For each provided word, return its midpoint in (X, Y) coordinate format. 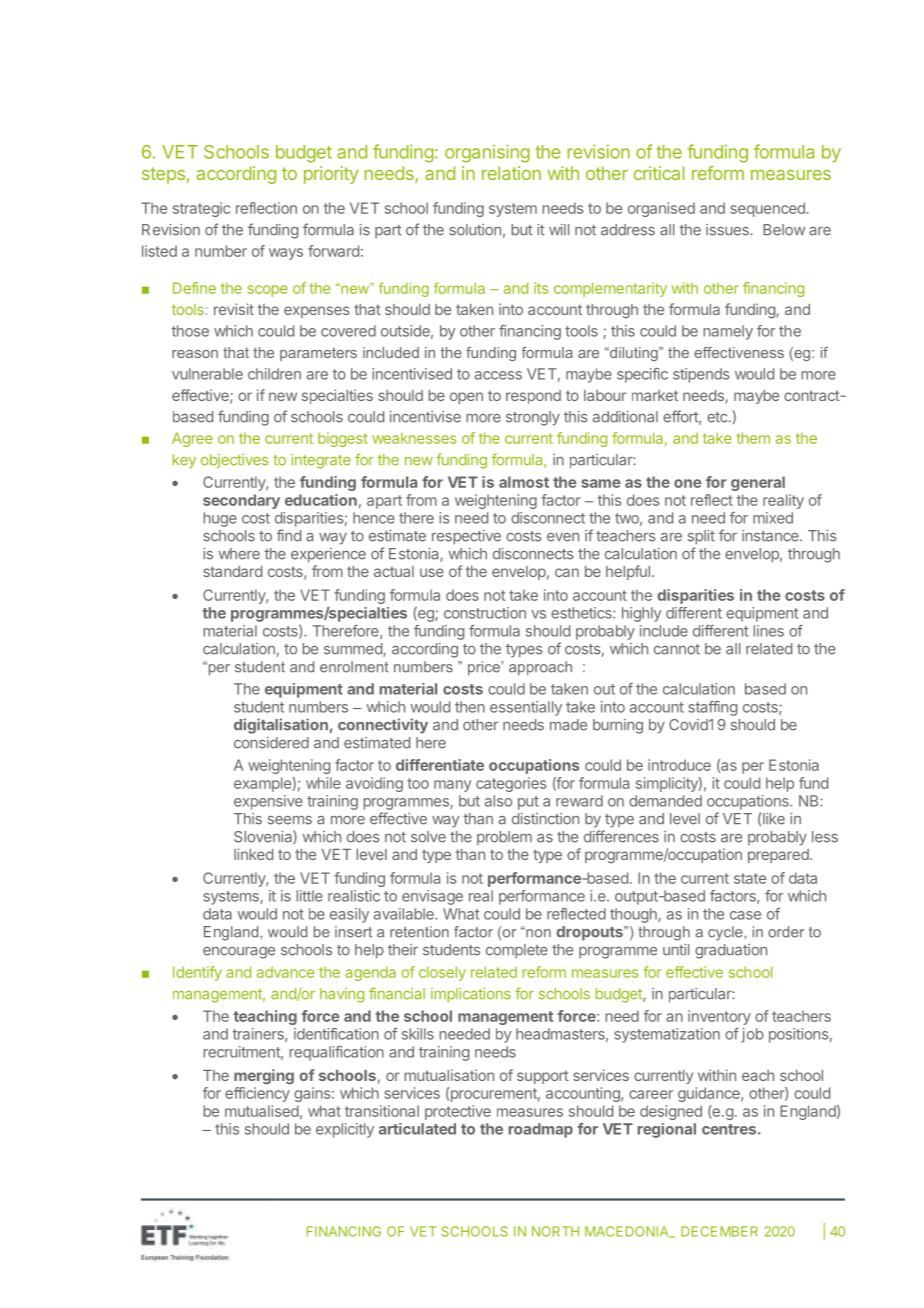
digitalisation (281, 726)
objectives (234, 461)
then (470, 707)
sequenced (768, 209)
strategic (201, 209)
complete (517, 951)
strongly (533, 418)
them (753, 438)
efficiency (257, 1094)
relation (511, 173)
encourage (239, 953)
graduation (731, 951)
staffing (712, 708)
